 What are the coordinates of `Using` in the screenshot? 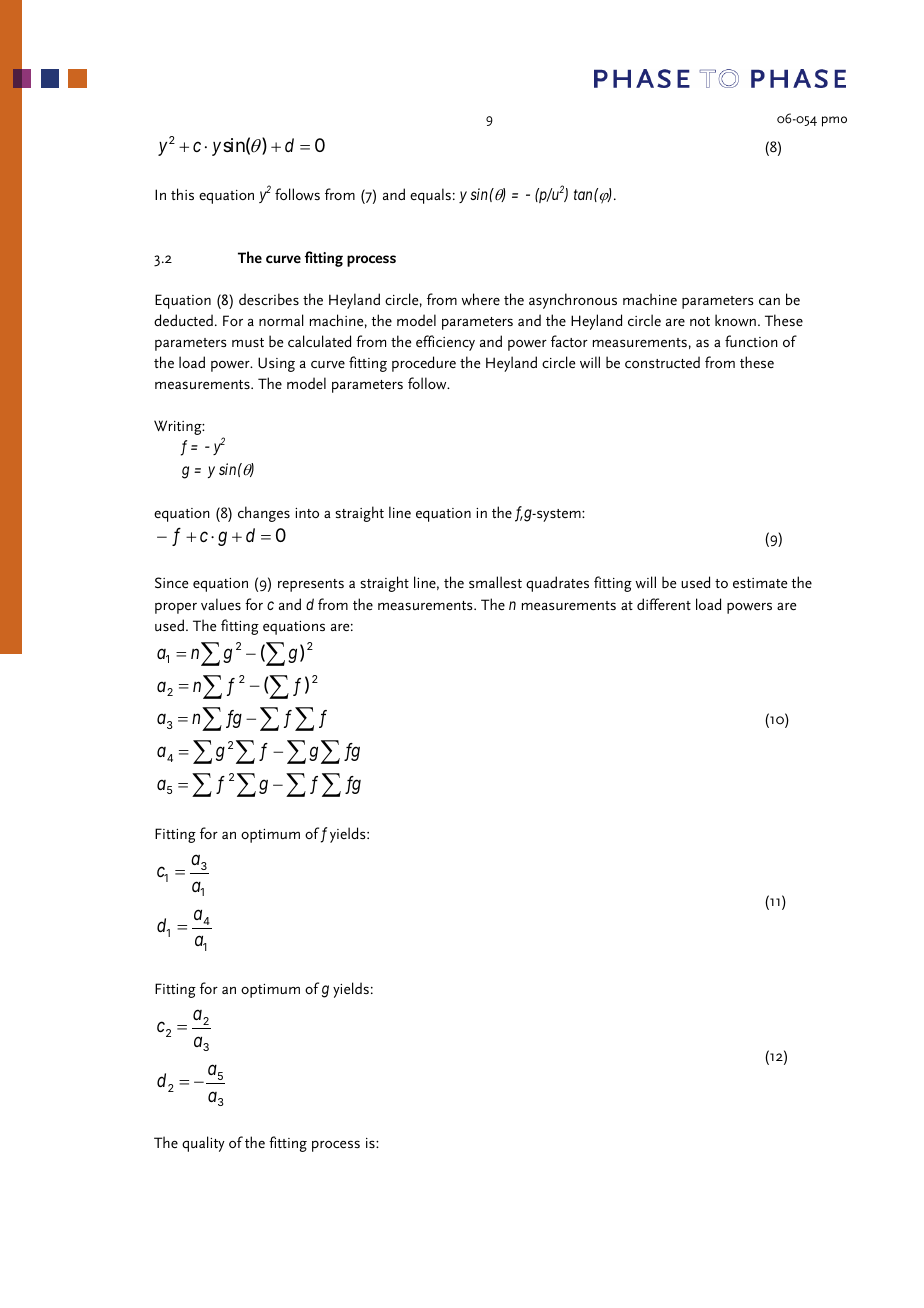 It's located at (276, 364).
